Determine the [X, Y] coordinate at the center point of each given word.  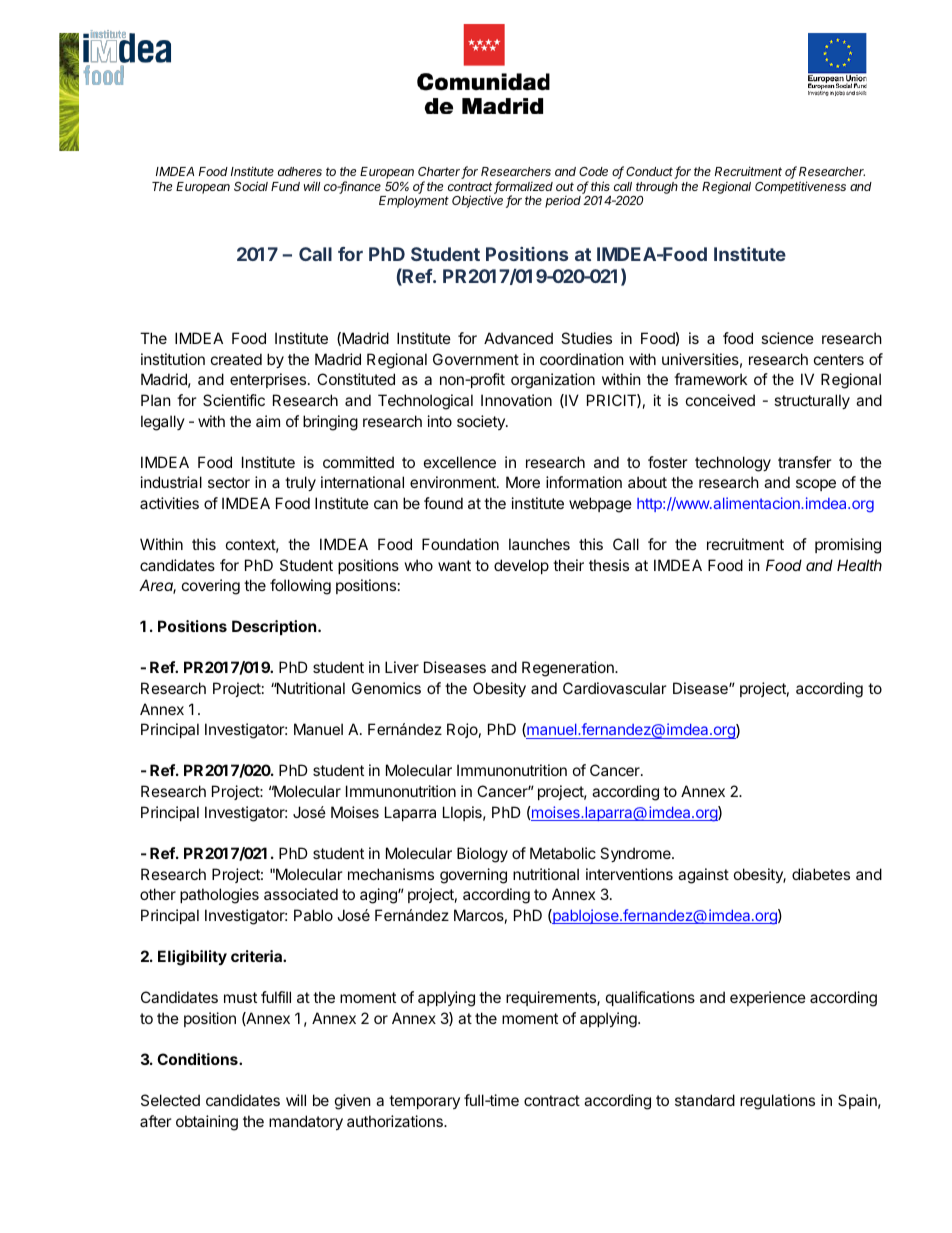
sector [229, 482]
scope [816, 485]
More [523, 482]
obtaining [207, 1123]
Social [251, 186]
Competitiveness [800, 187]
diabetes [821, 874]
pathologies [219, 896]
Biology [482, 855]
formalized [523, 187]
